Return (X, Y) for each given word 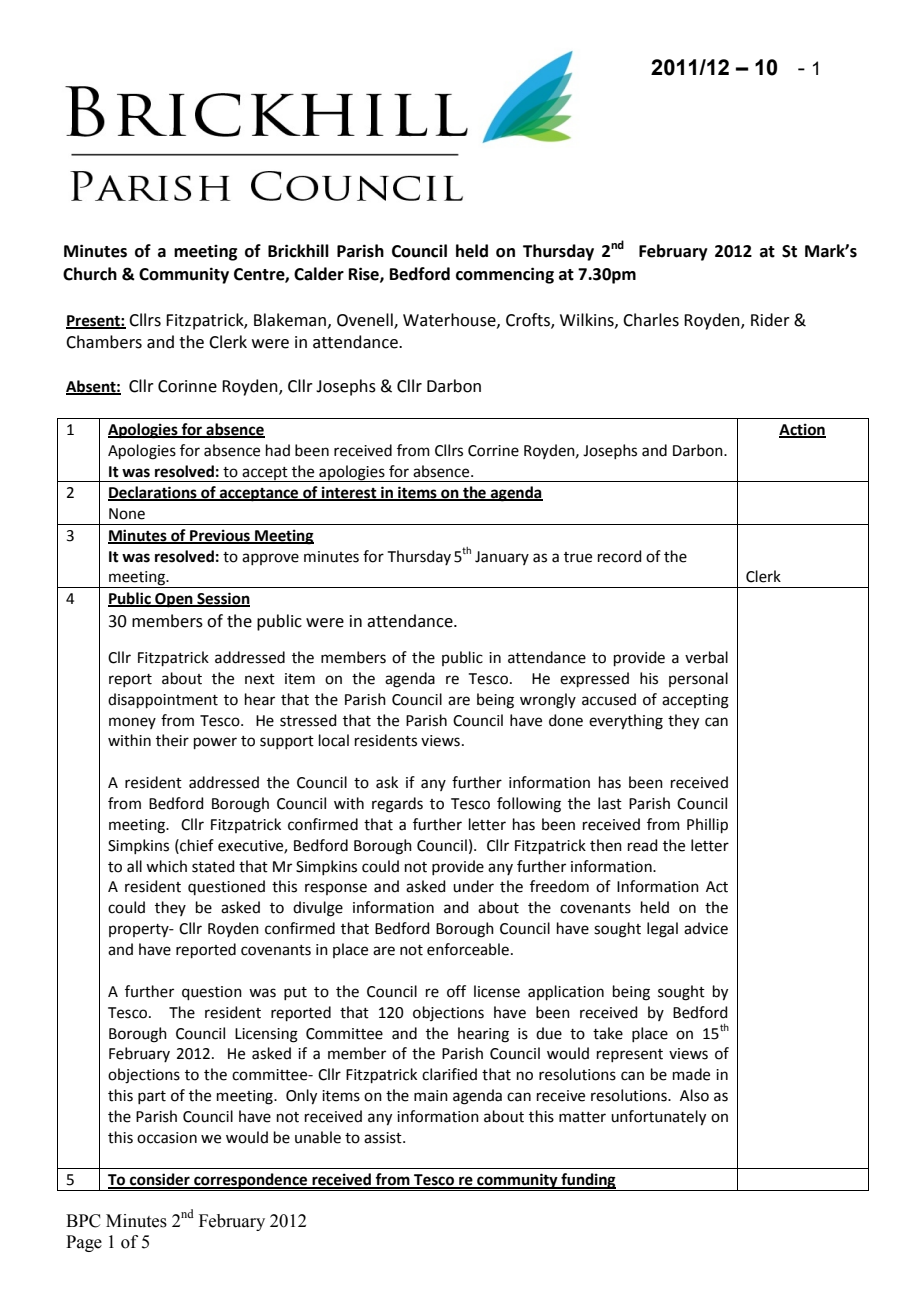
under (473, 886)
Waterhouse (450, 320)
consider (160, 1180)
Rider (770, 320)
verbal (706, 657)
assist (384, 1138)
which (166, 866)
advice (706, 928)
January (502, 558)
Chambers (104, 342)
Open (174, 600)
